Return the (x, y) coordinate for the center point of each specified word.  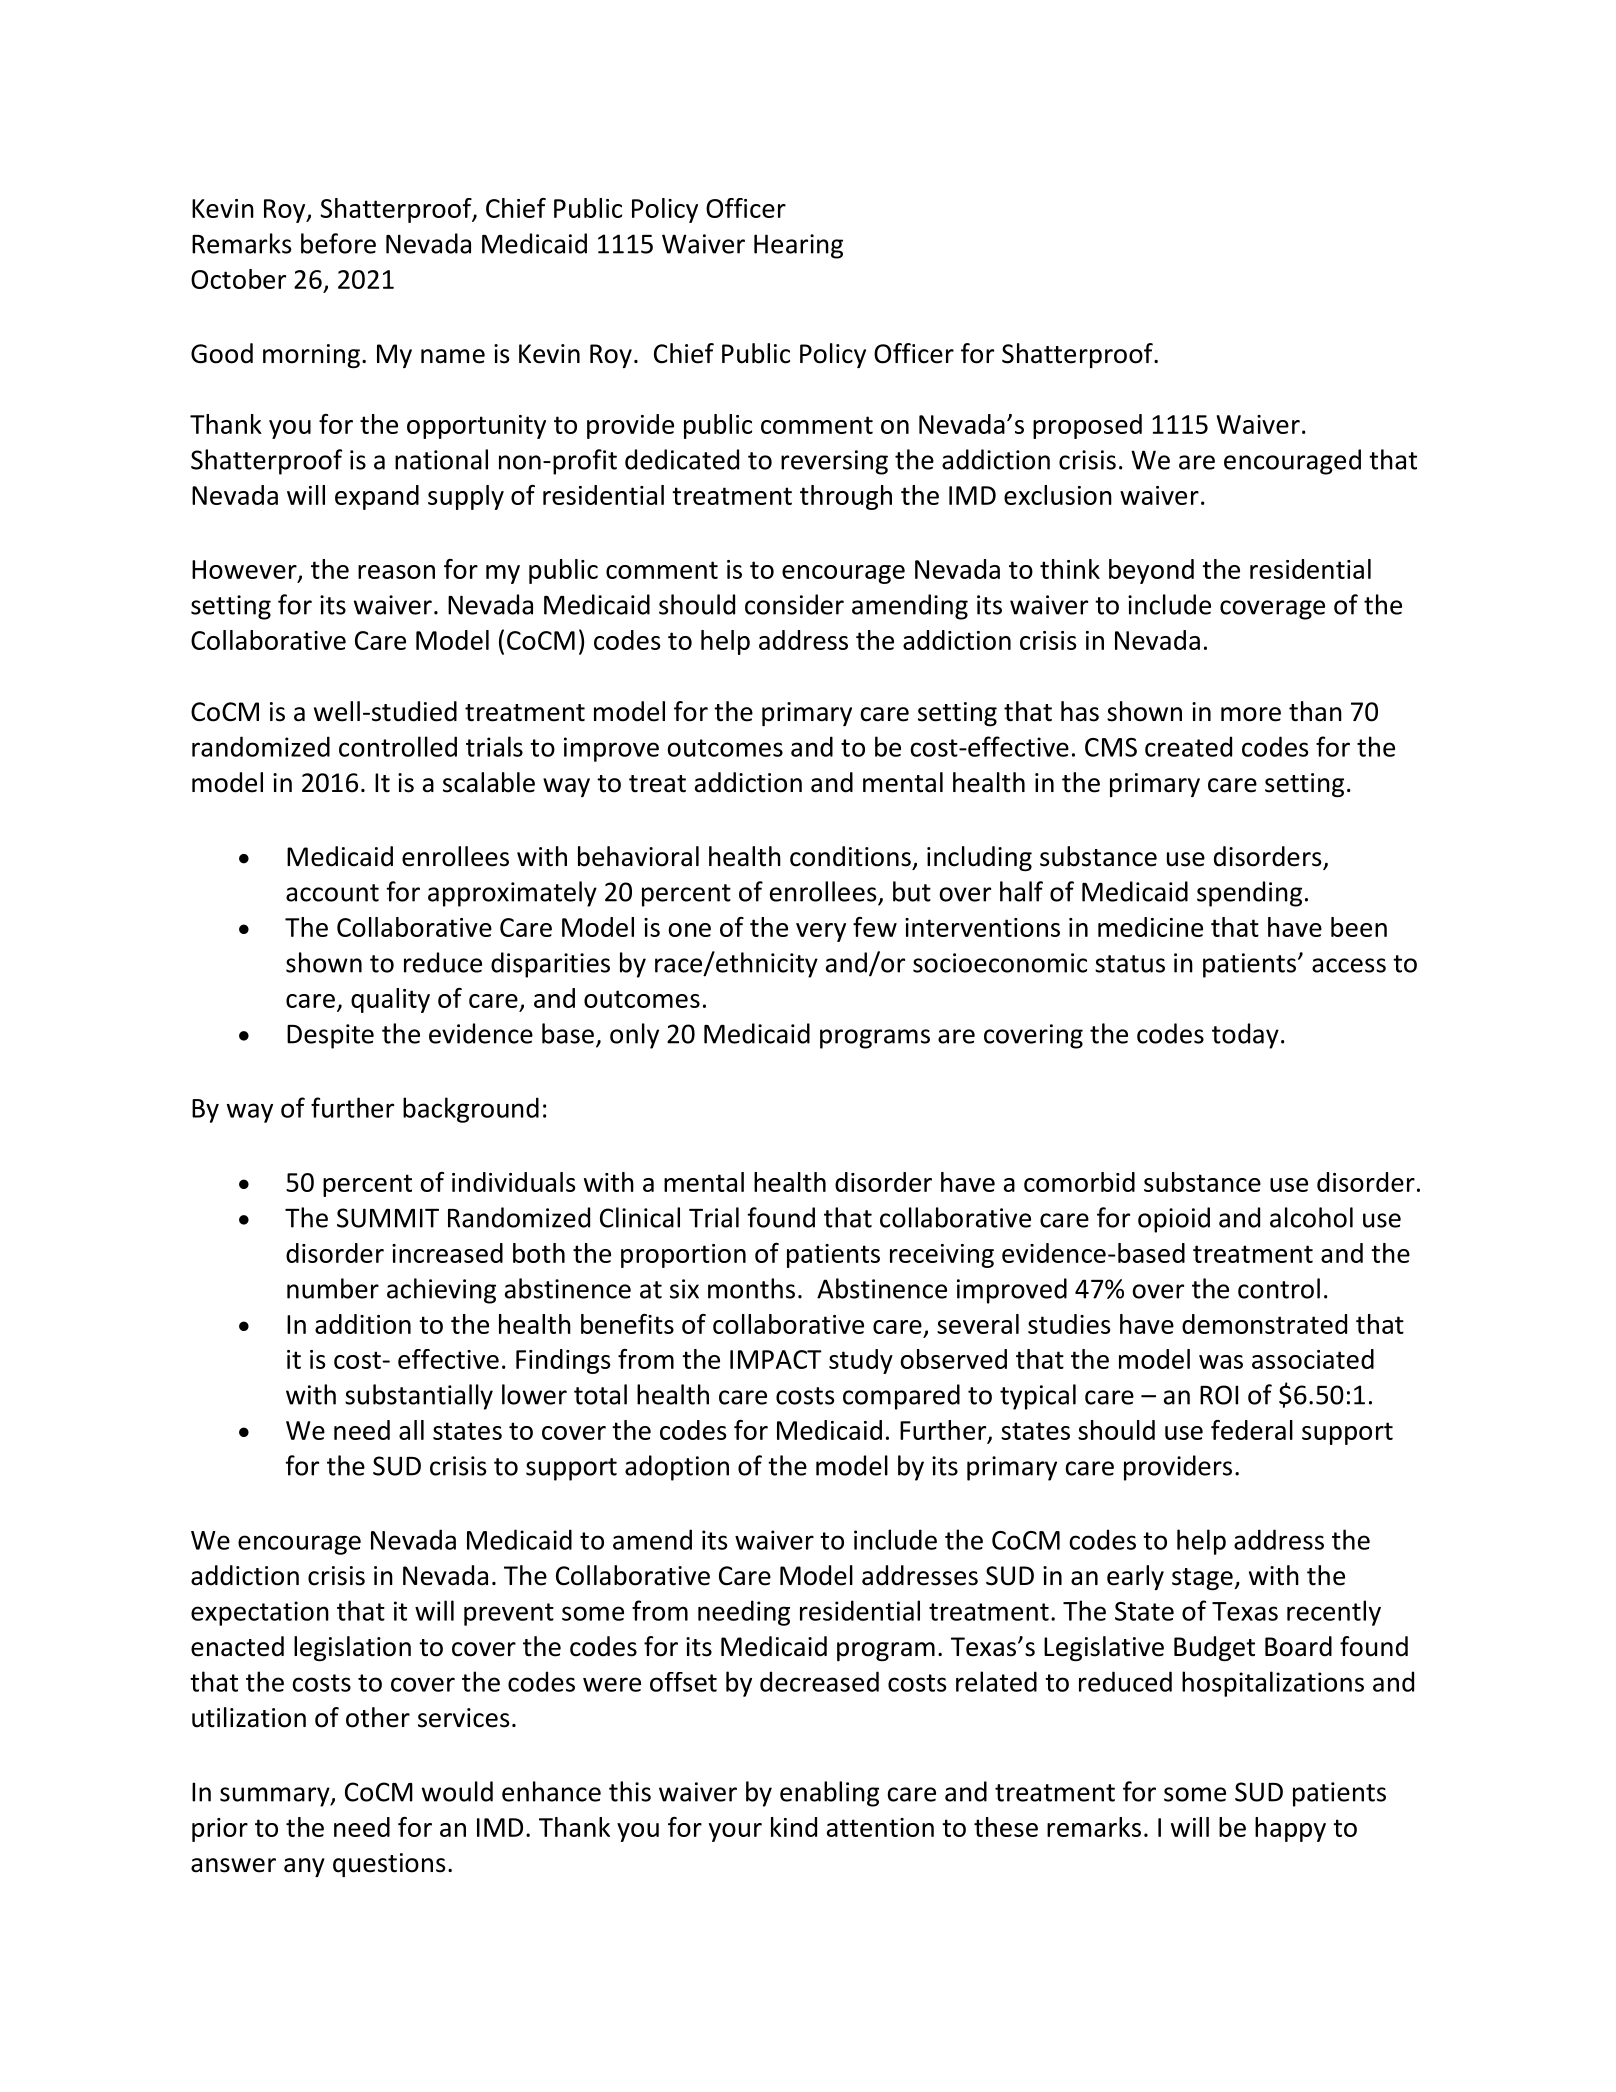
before (338, 243)
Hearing (798, 246)
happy (1290, 1829)
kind (794, 1827)
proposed (1087, 426)
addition (363, 1324)
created (1188, 746)
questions (389, 1865)
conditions (850, 856)
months (751, 1288)
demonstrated (1264, 1324)
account (332, 893)
